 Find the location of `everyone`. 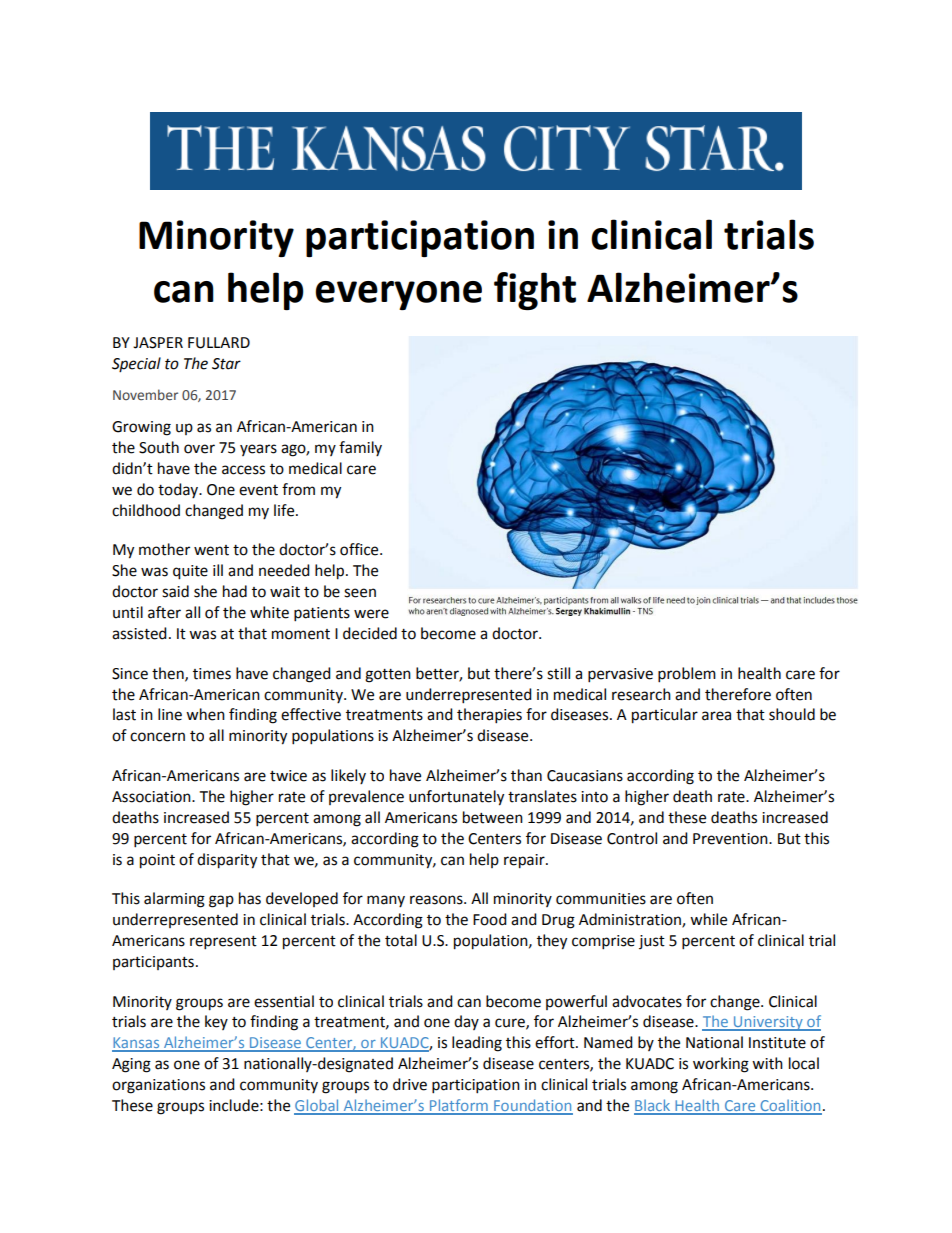

everyone is located at coordinates (398, 295).
